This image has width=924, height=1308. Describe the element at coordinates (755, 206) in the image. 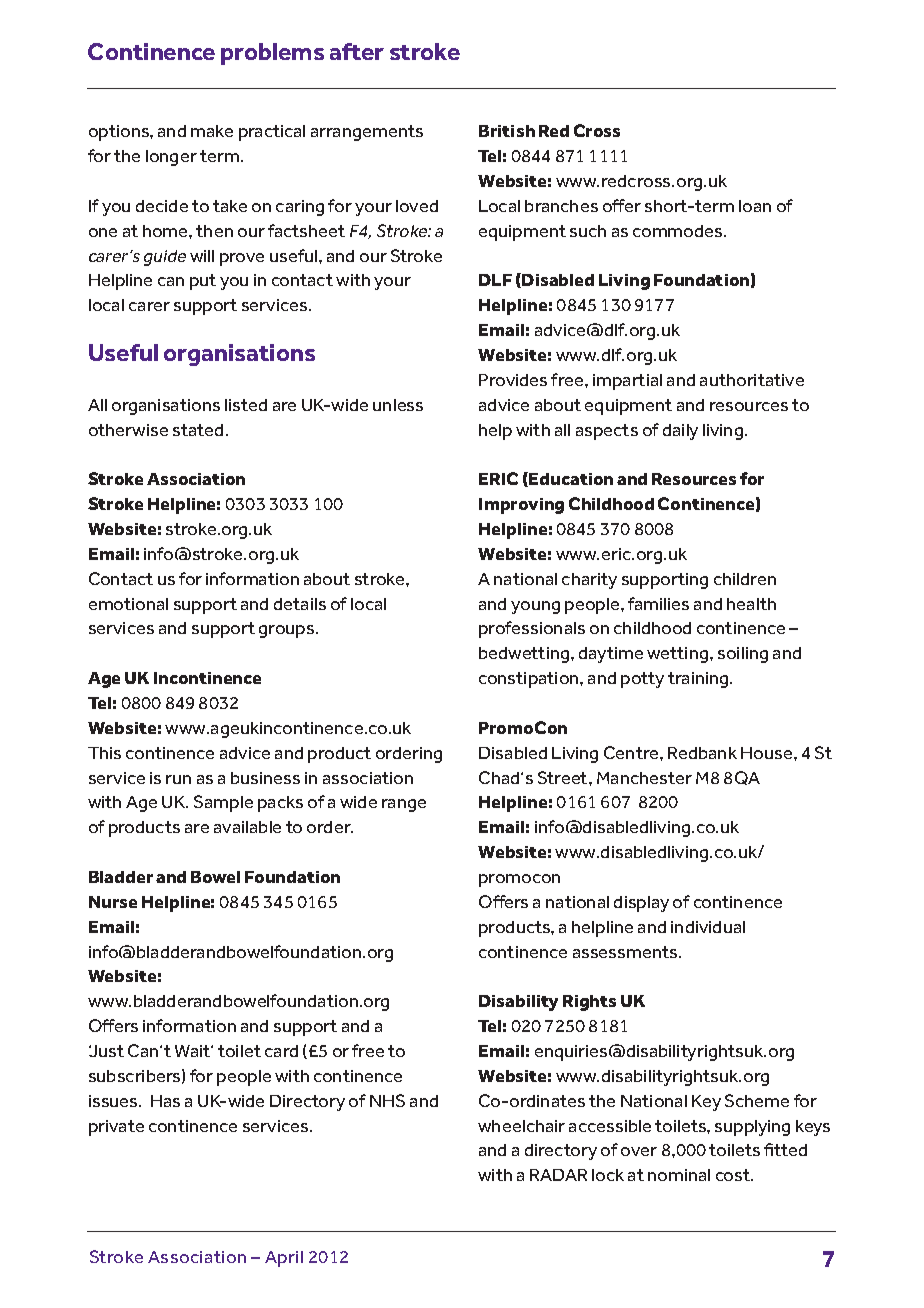

I see `loan` at that location.
